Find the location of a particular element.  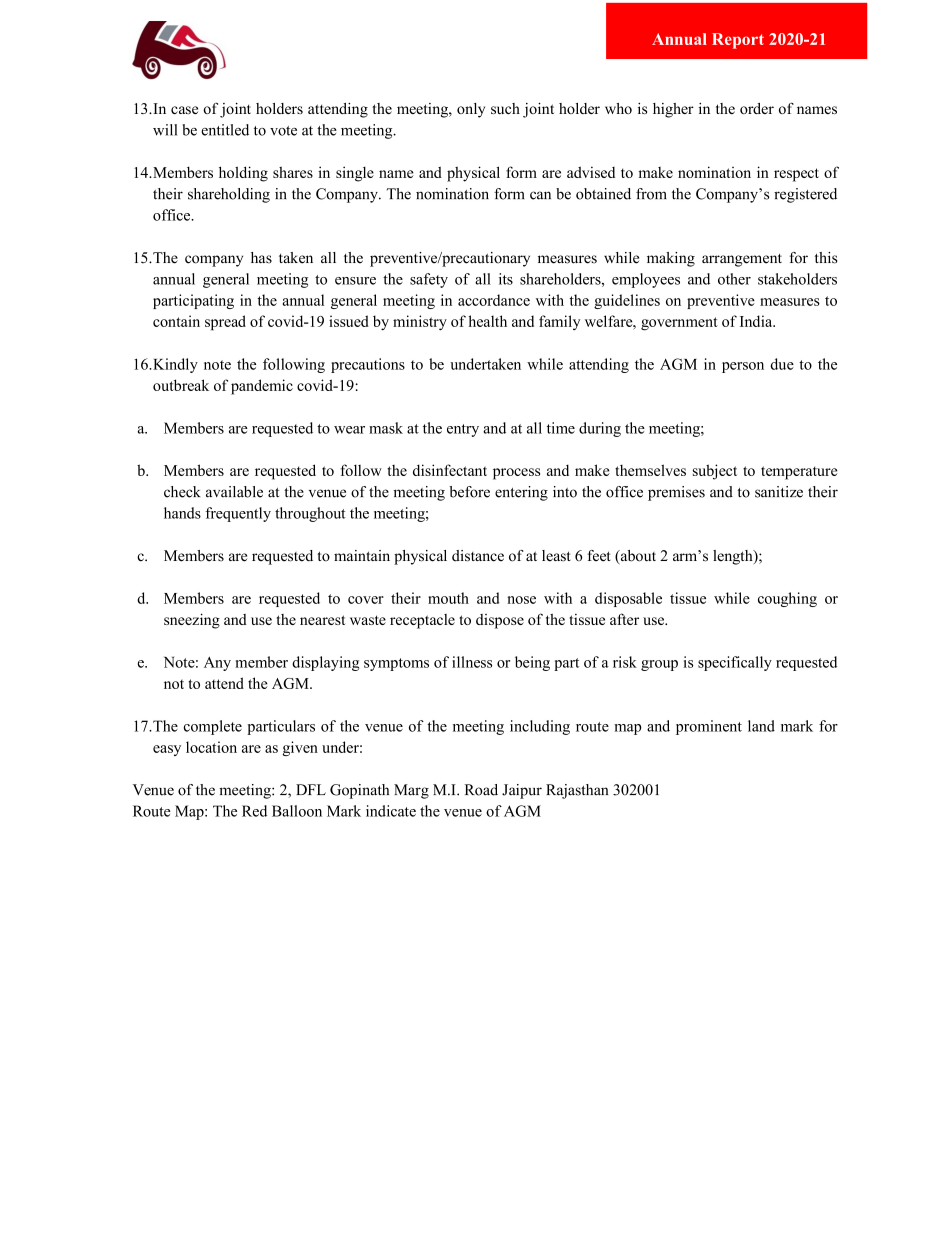

Report is located at coordinates (738, 41).
